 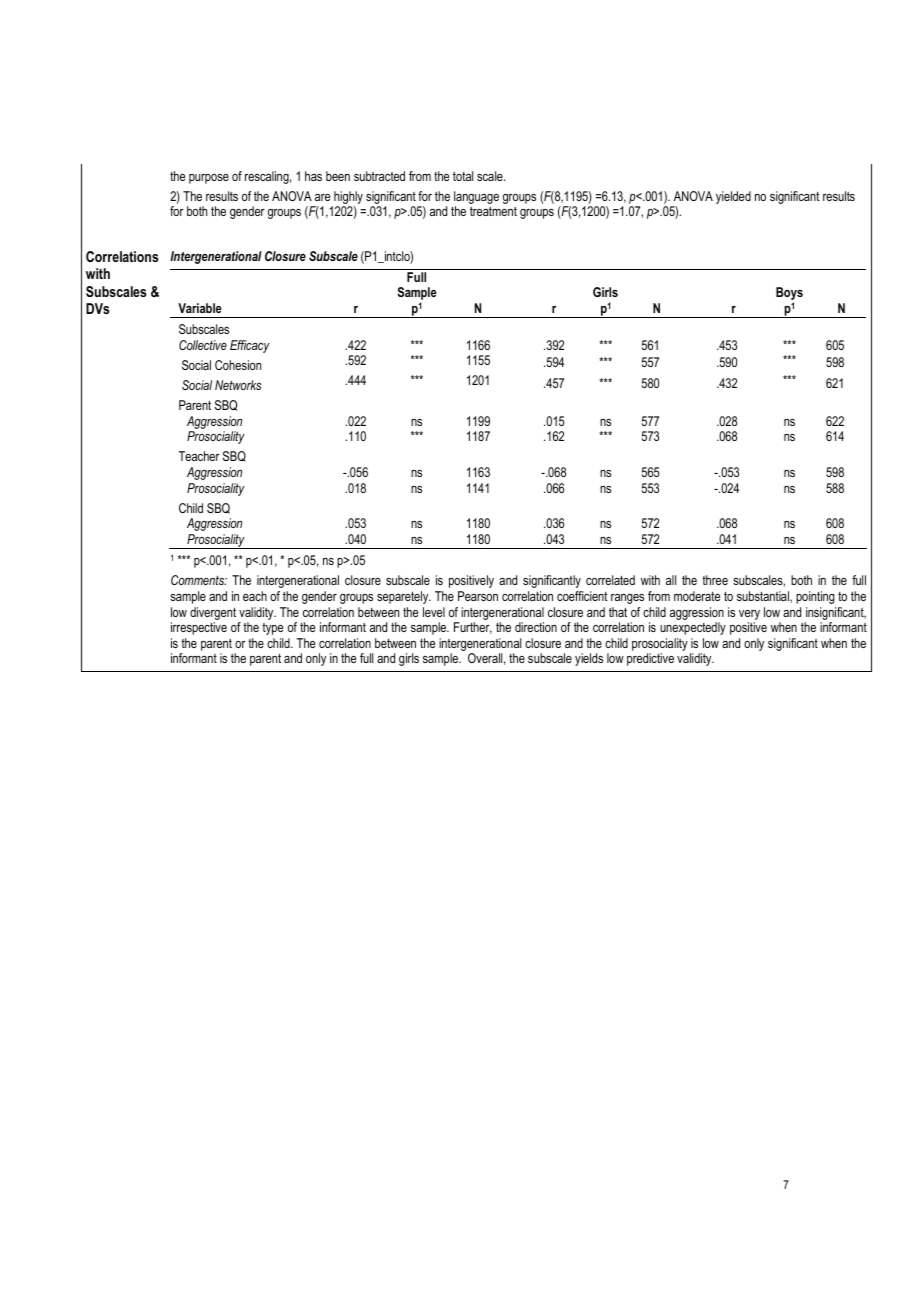 I want to click on type, so click(x=272, y=629).
